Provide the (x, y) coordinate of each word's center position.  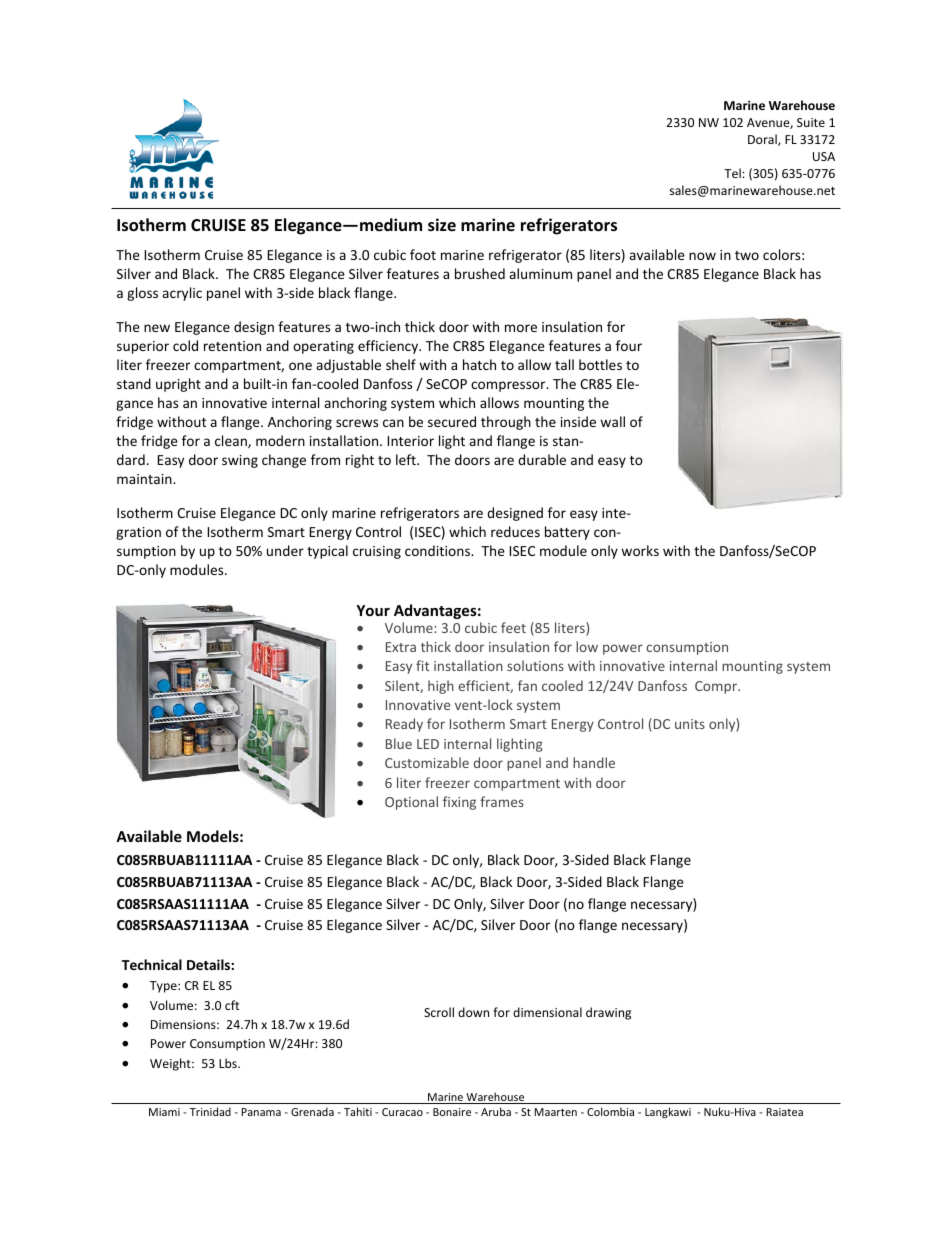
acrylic (182, 294)
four (629, 345)
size (442, 225)
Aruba (496, 1111)
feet (513, 627)
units (690, 724)
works (640, 550)
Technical (152, 964)
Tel (733, 173)
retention (232, 346)
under (285, 550)
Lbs (229, 1063)
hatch (479, 364)
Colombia (610, 1111)
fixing (459, 803)
